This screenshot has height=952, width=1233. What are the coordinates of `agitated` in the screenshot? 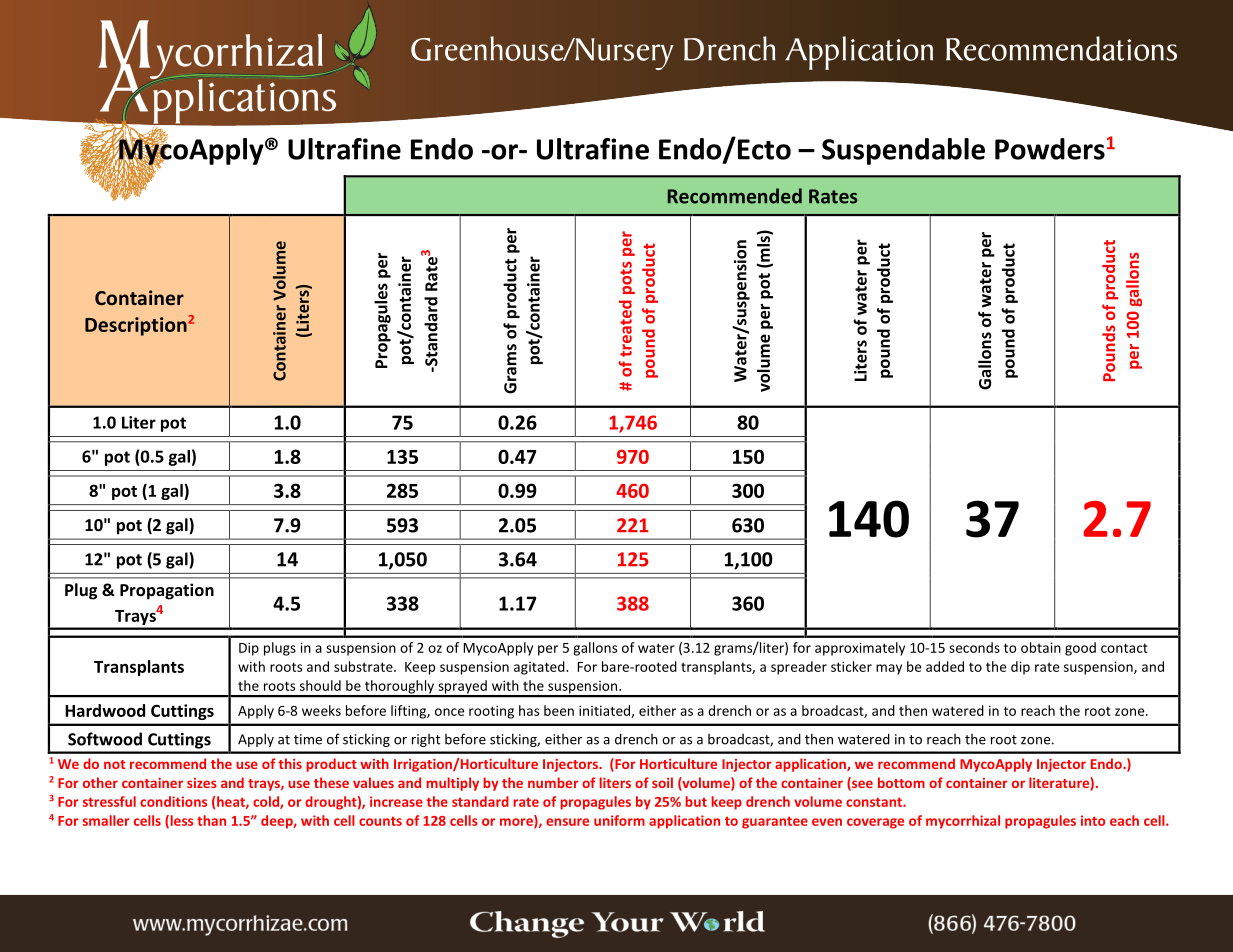 It's located at (540, 668).
